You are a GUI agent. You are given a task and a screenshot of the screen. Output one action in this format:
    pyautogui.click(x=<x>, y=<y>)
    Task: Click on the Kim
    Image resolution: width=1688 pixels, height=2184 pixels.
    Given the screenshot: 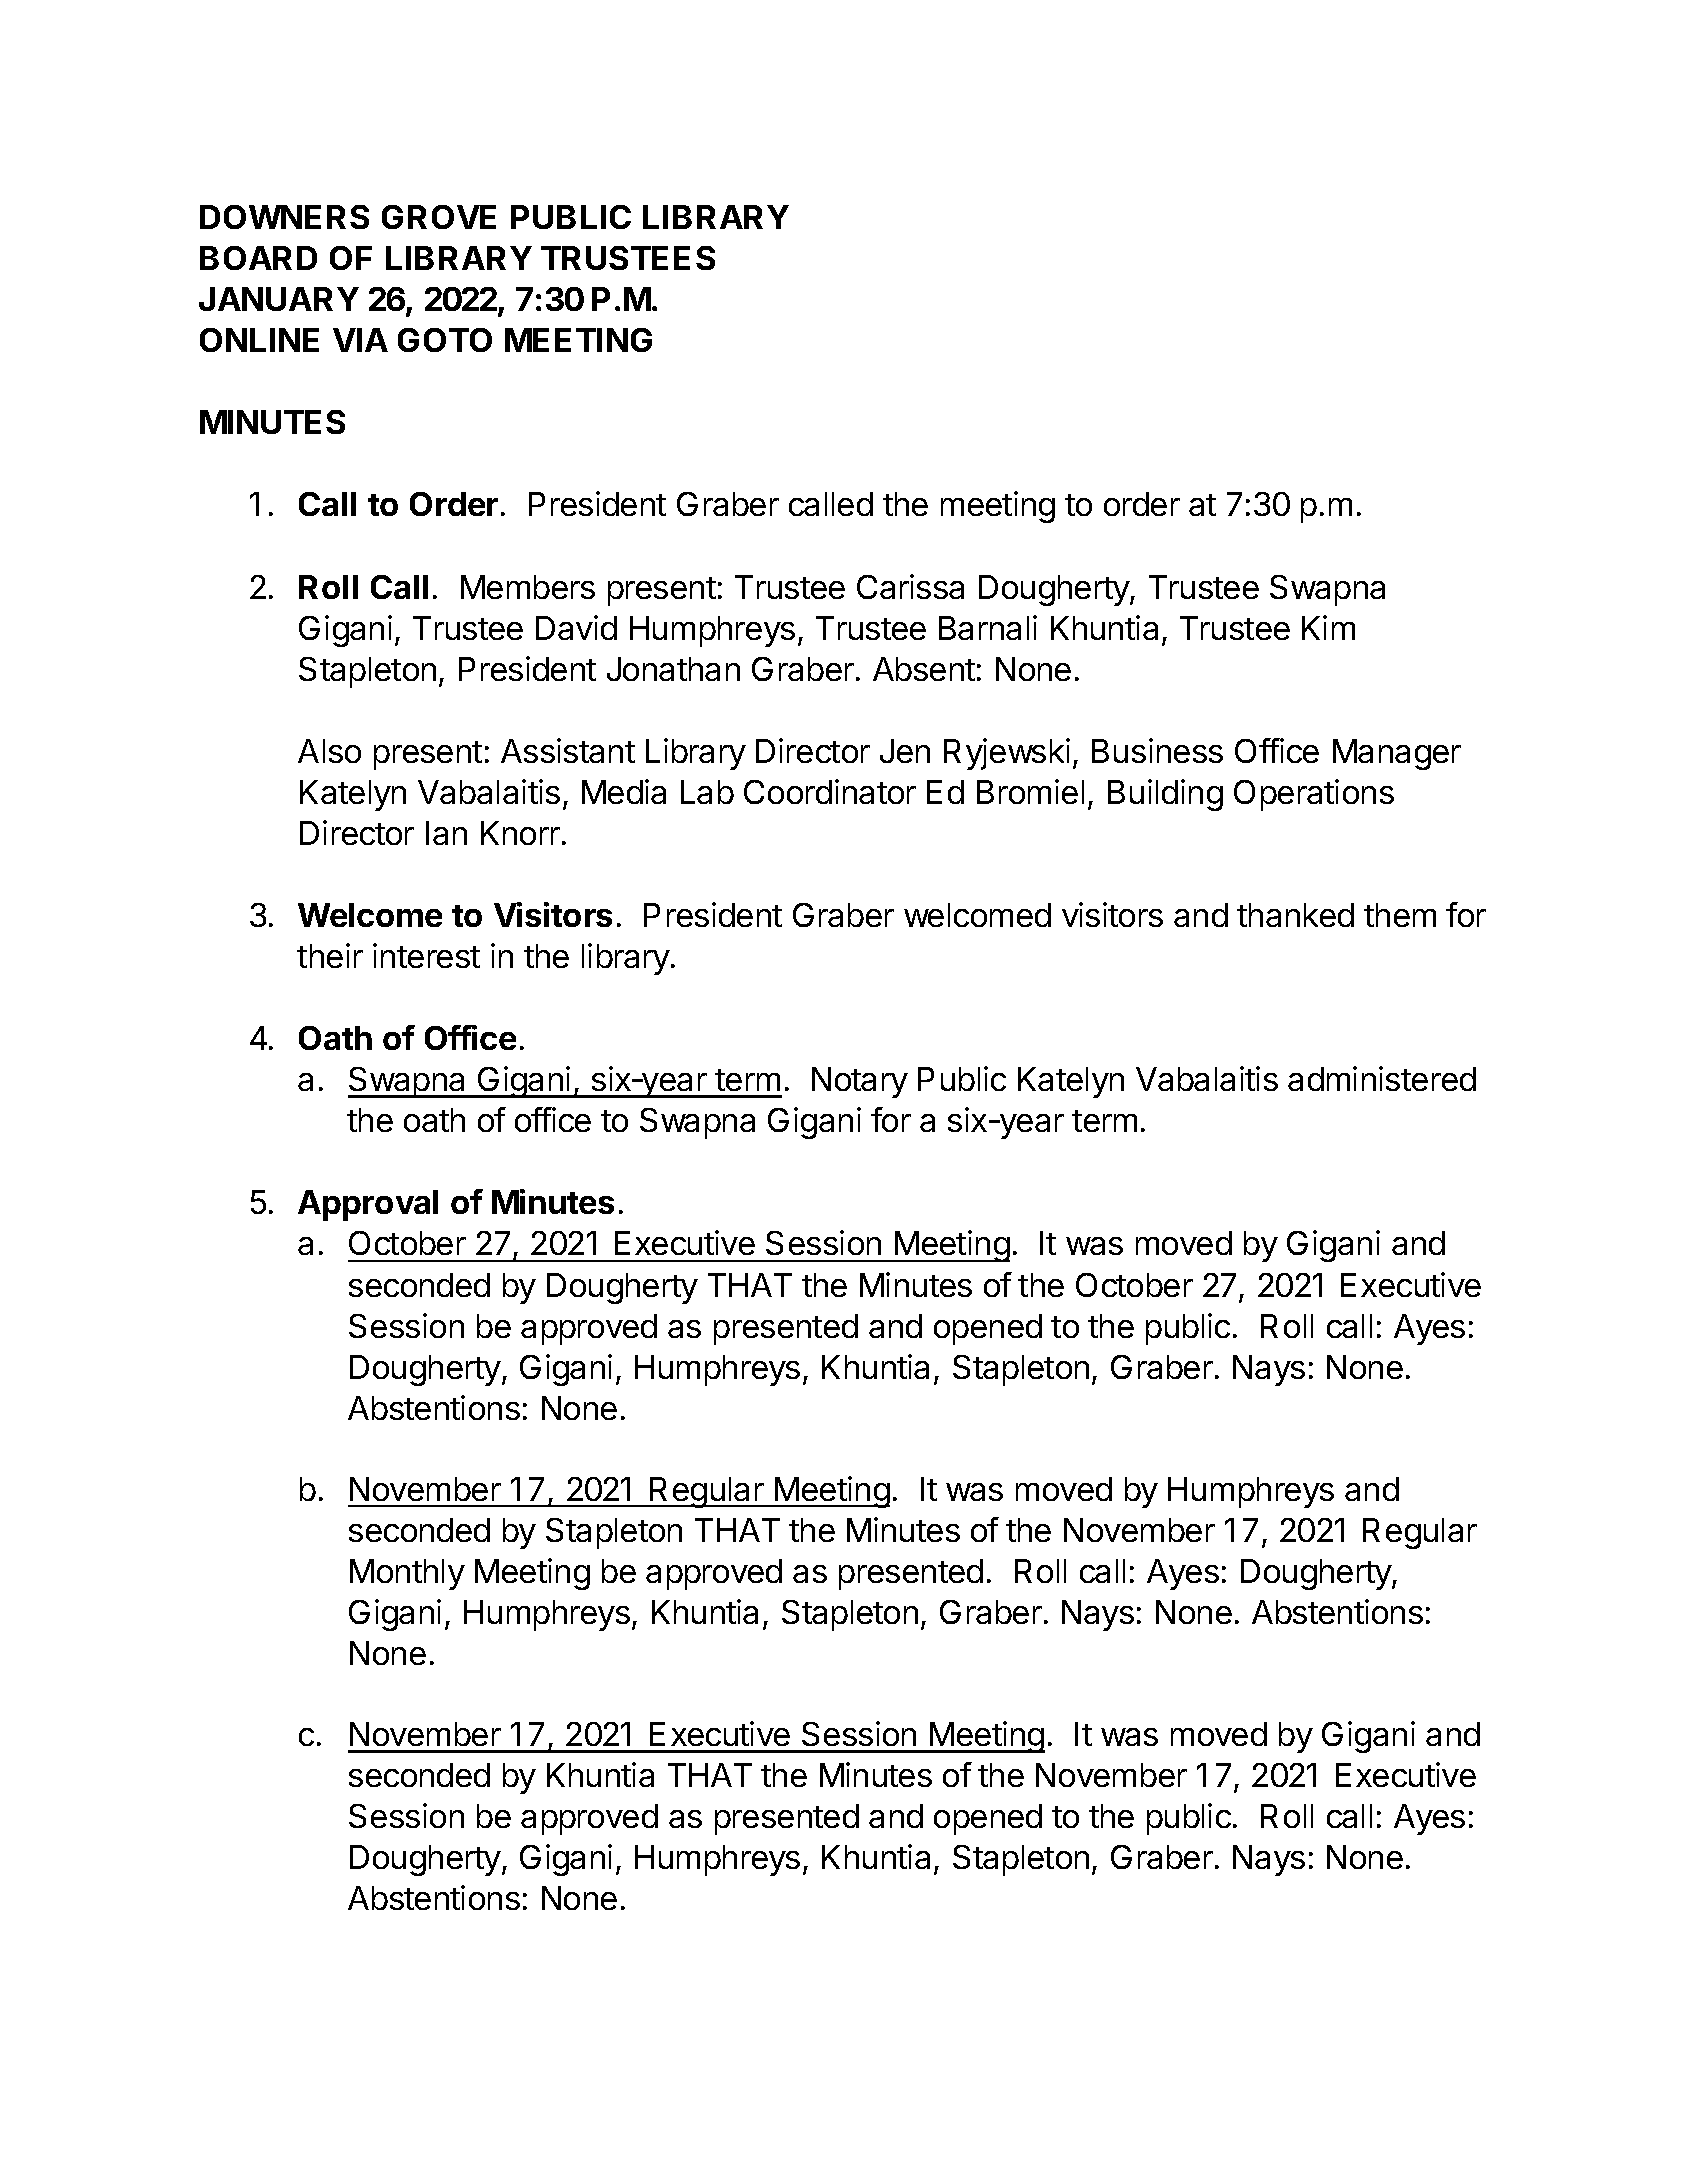 What is the action you would take?
    pyautogui.click(x=1328, y=627)
